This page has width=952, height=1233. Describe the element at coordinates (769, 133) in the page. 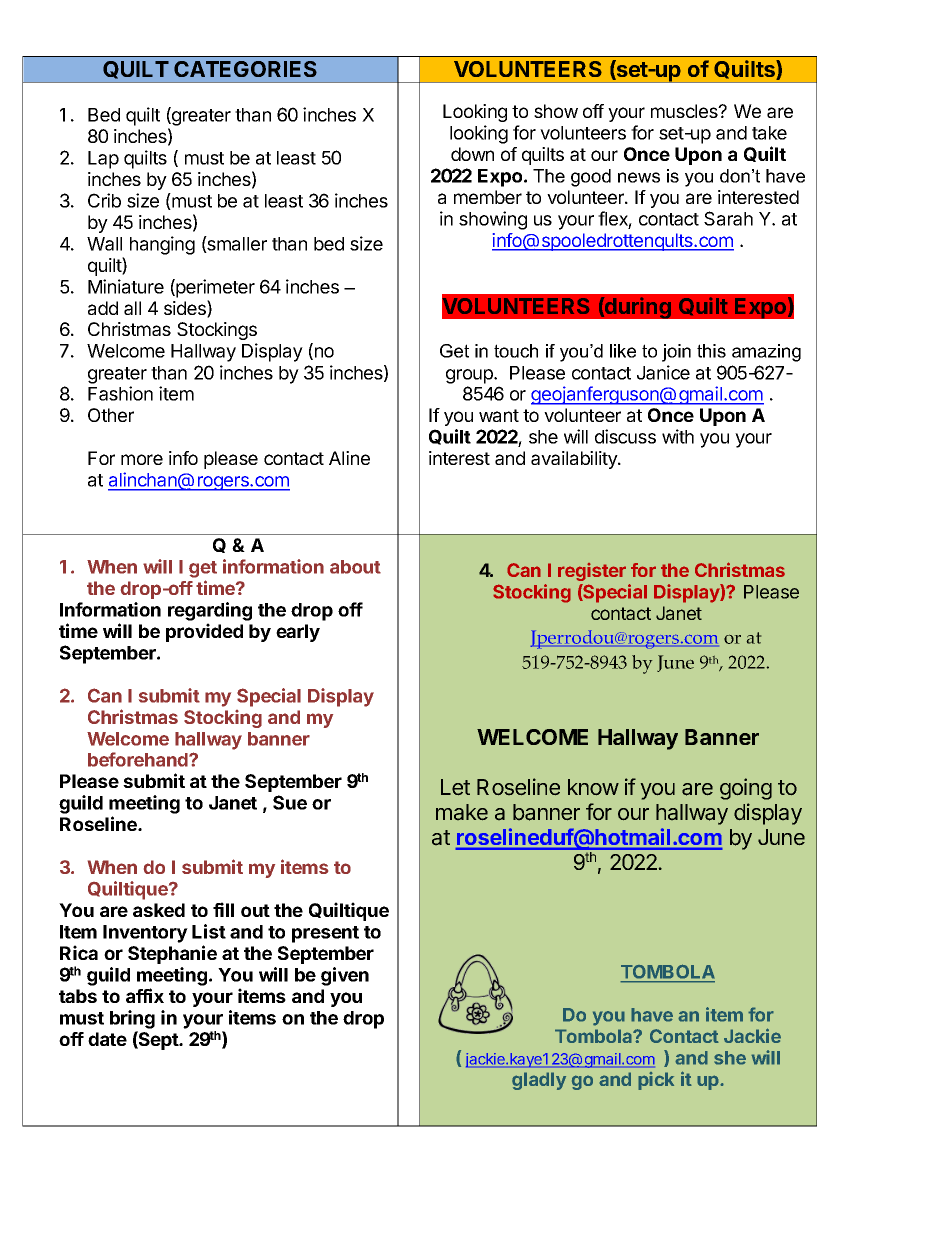

I see `take` at that location.
